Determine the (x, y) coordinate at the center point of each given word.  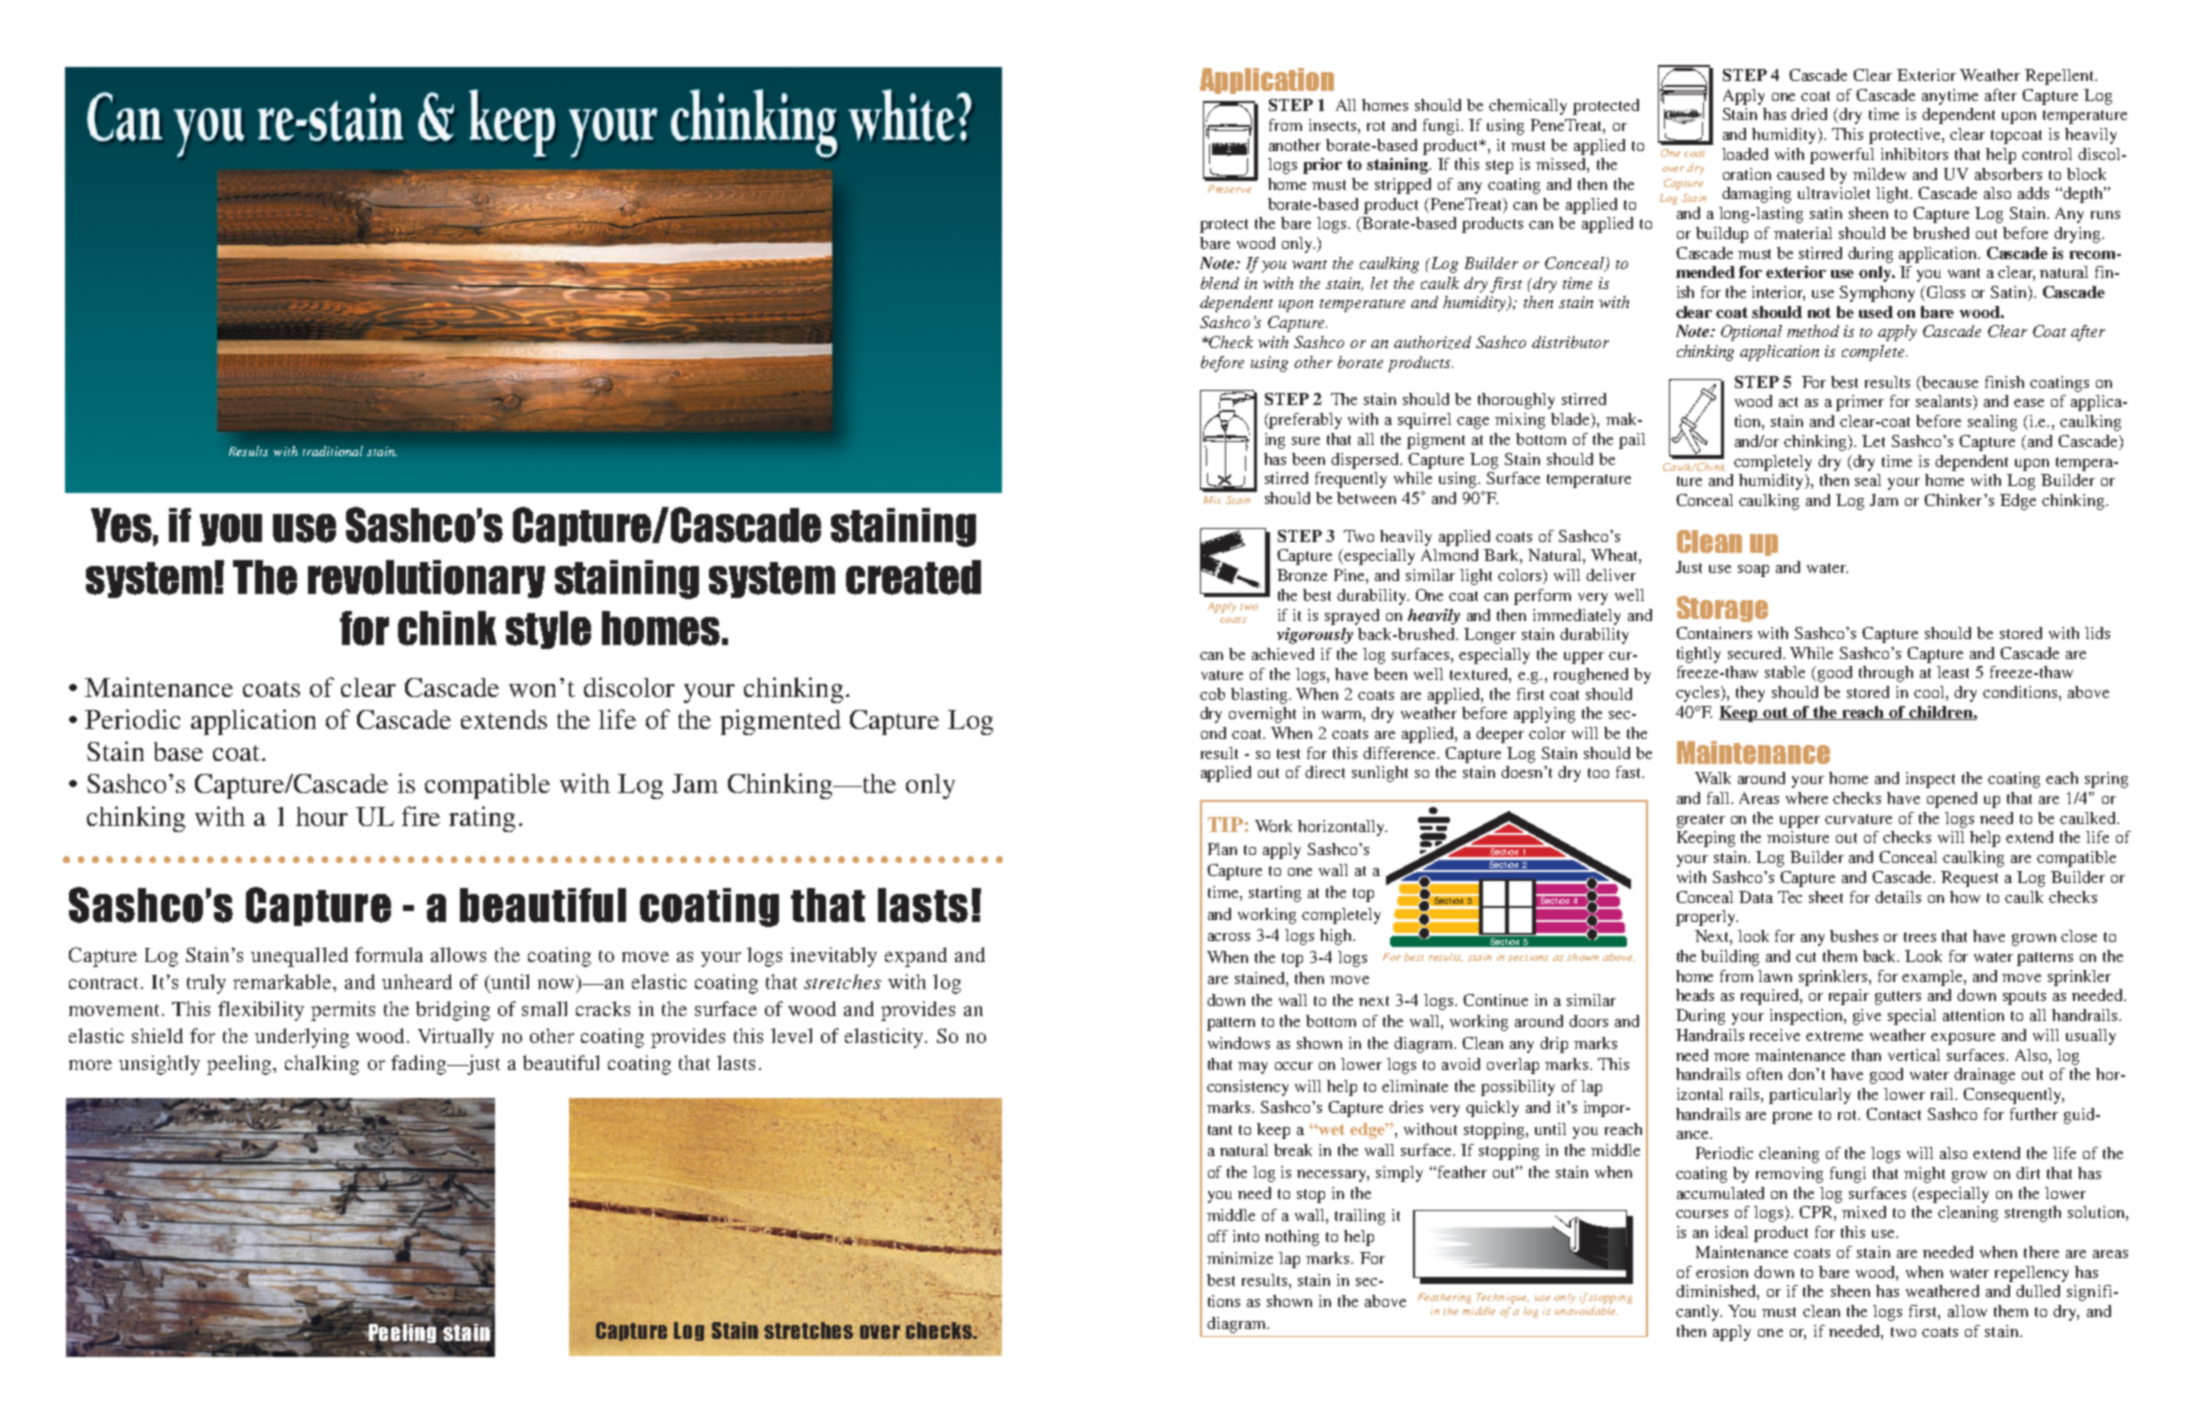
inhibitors (1914, 154)
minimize (1240, 1258)
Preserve (1229, 189)
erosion (1722, 1272)
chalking (322, 1065)
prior (1322, 166)
